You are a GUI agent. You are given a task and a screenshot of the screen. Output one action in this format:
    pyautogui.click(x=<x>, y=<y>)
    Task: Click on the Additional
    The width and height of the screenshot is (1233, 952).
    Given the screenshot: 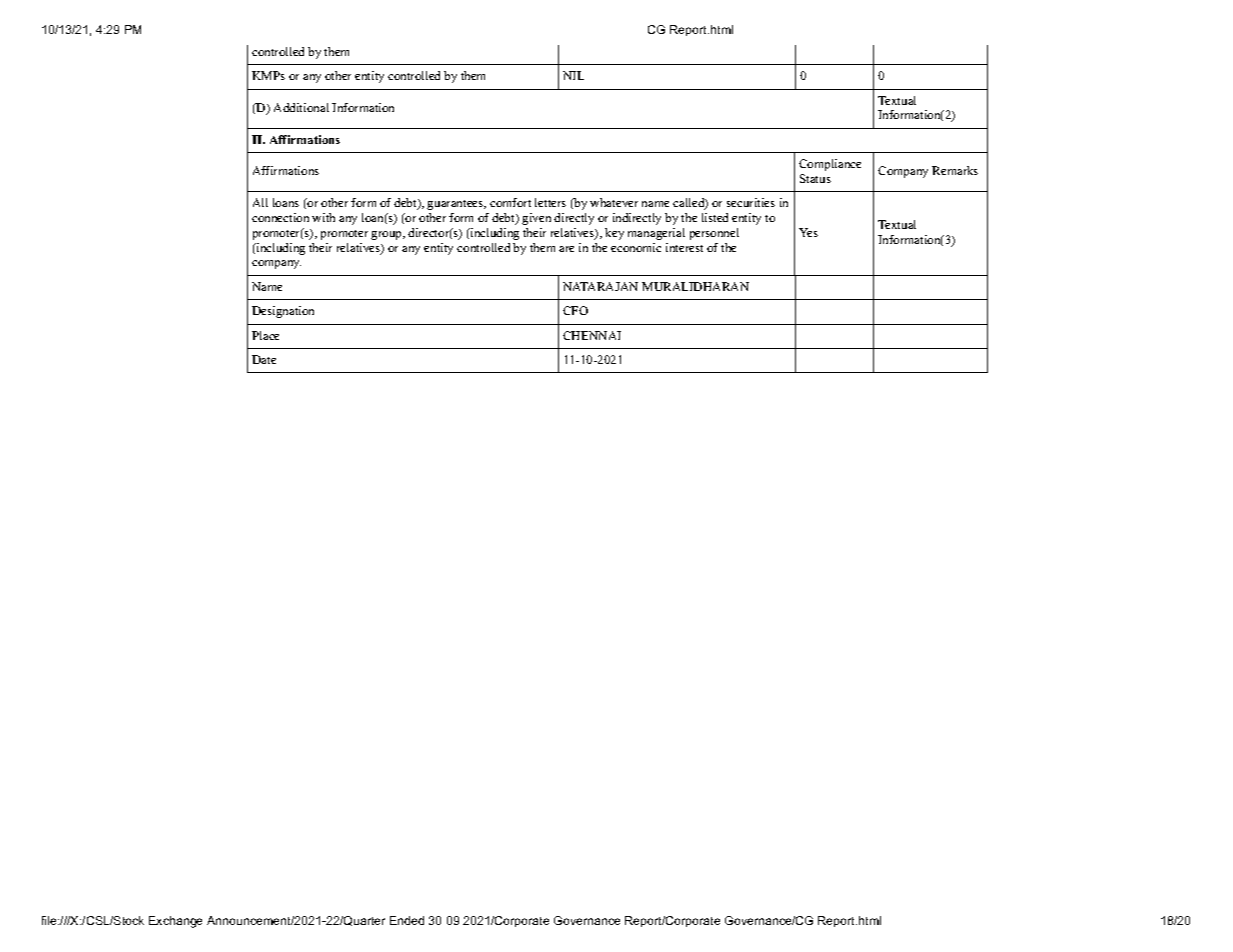 What is the action you would take?
    pyautogui.click(x=301, y=107)
